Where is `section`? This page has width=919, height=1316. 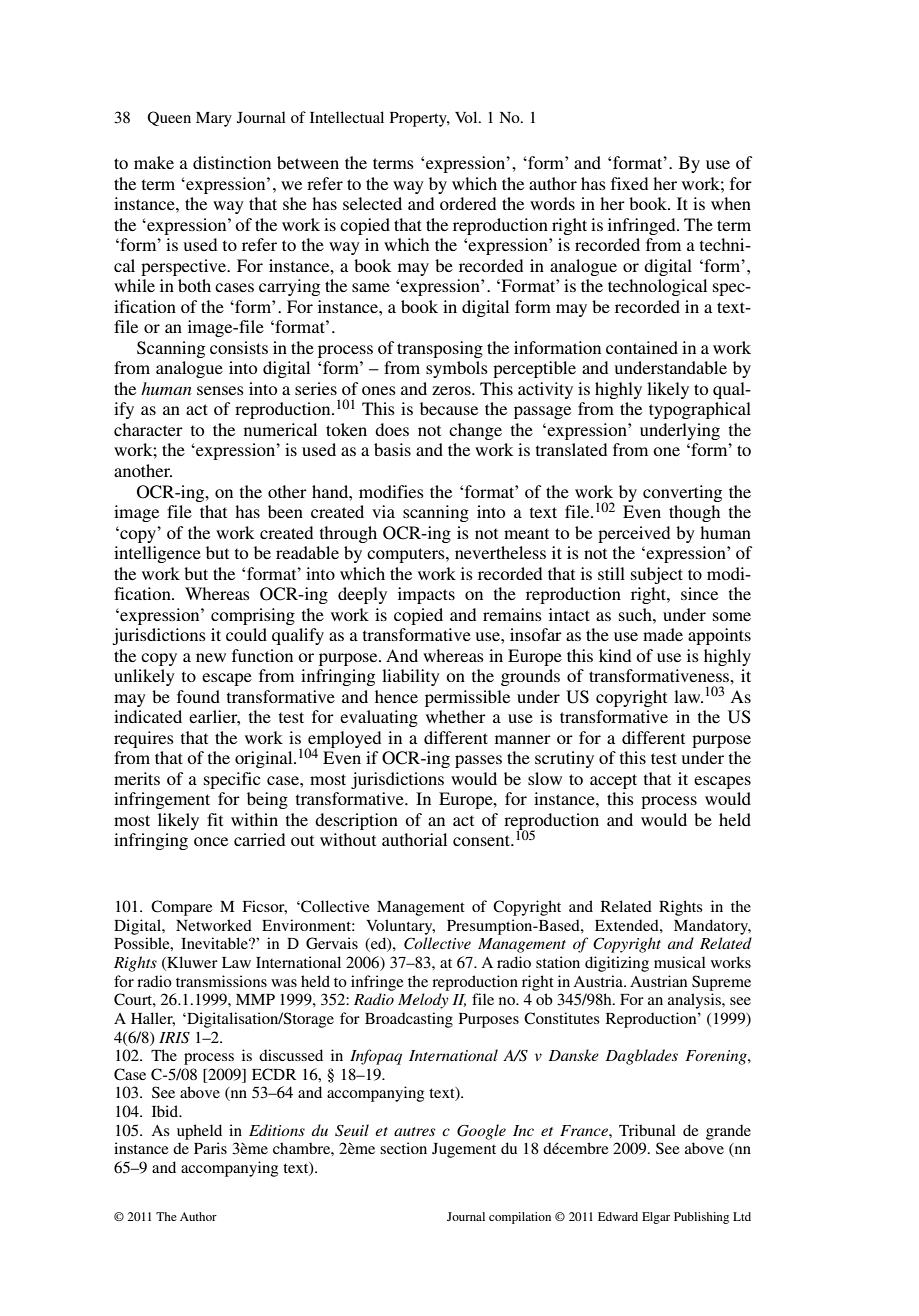 section is located at coordinates (403, 1148).
